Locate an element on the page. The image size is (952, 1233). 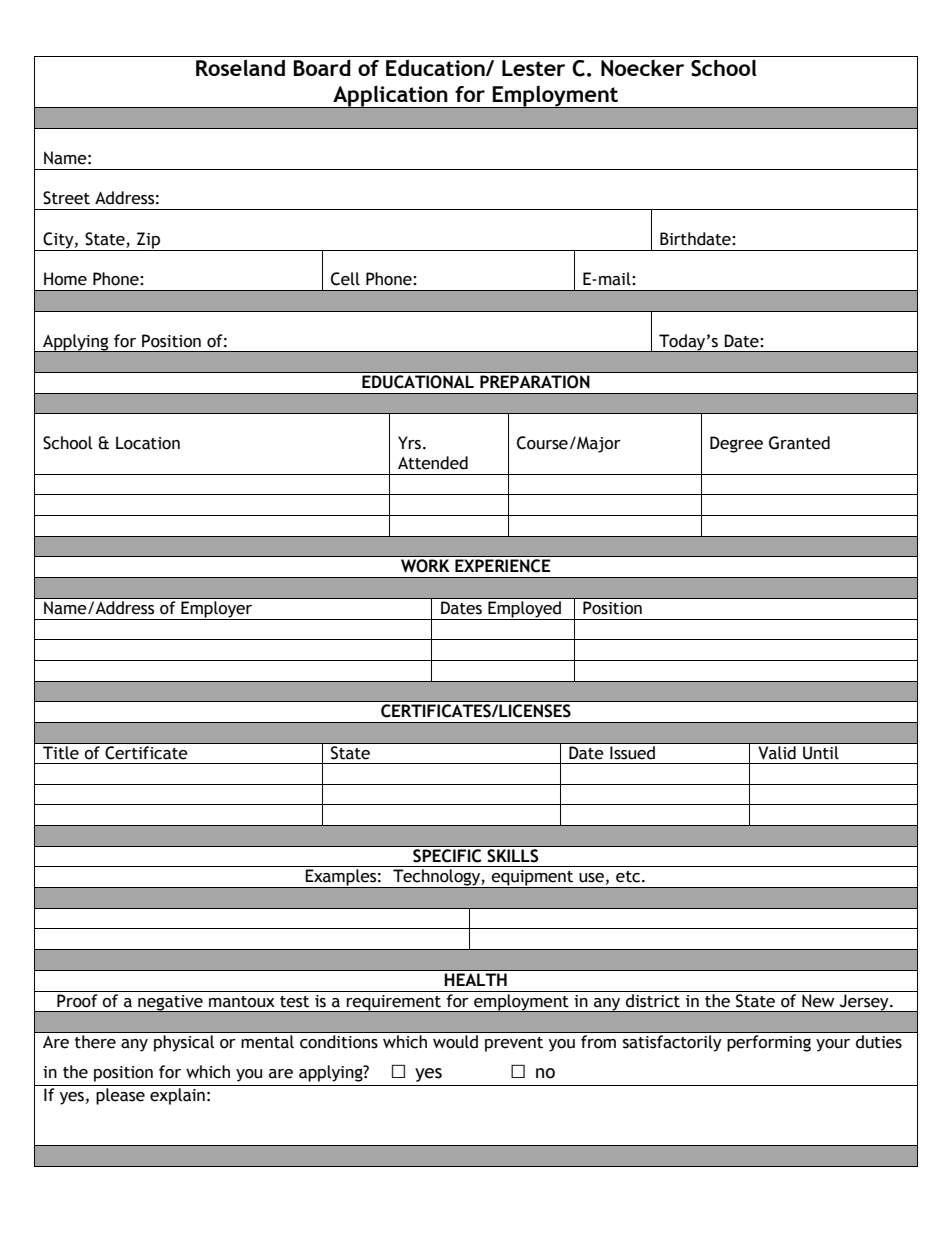
Location is located at coordinates (148, 443).
